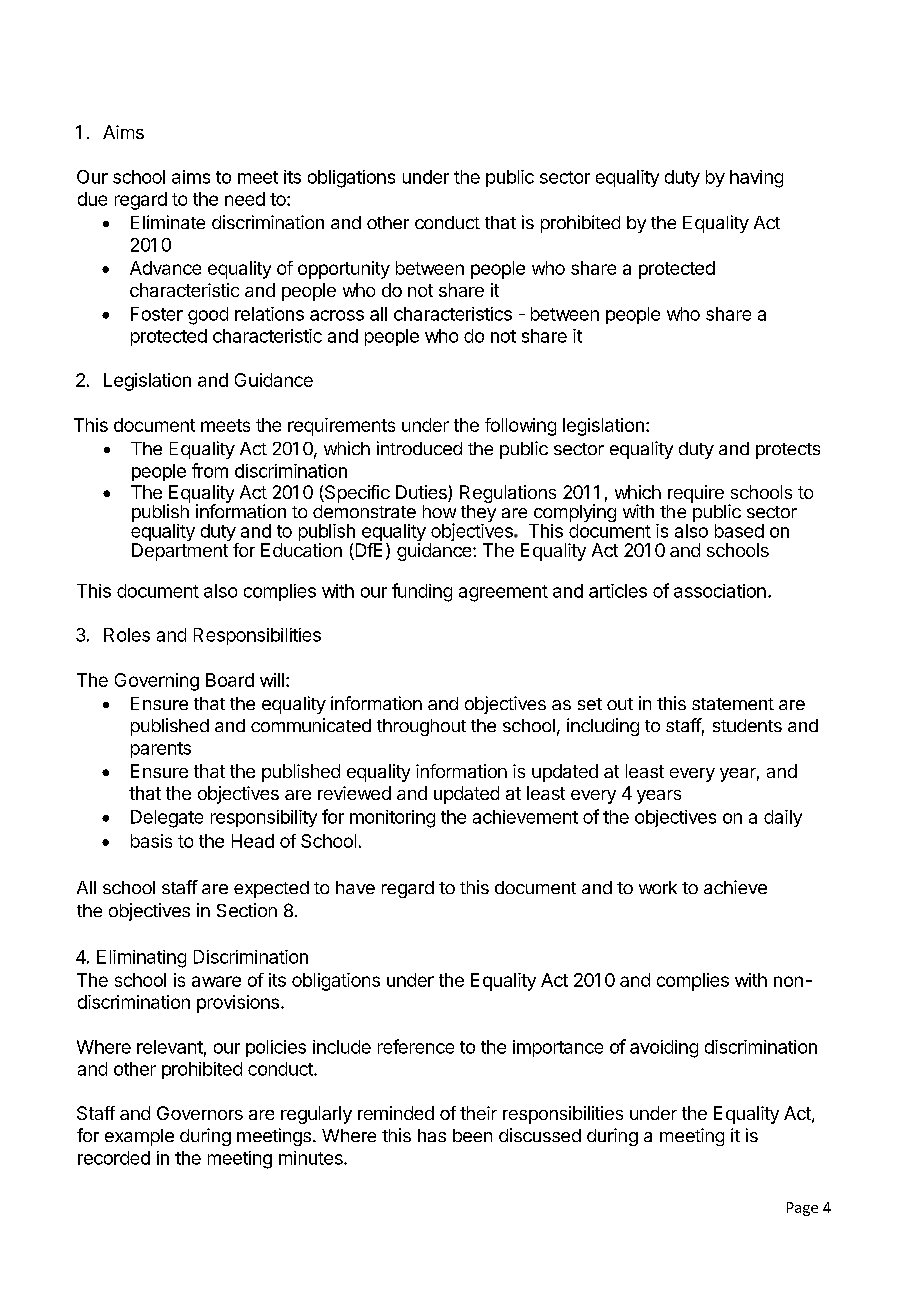  I want to click on opportunity, so click(344, 270).
